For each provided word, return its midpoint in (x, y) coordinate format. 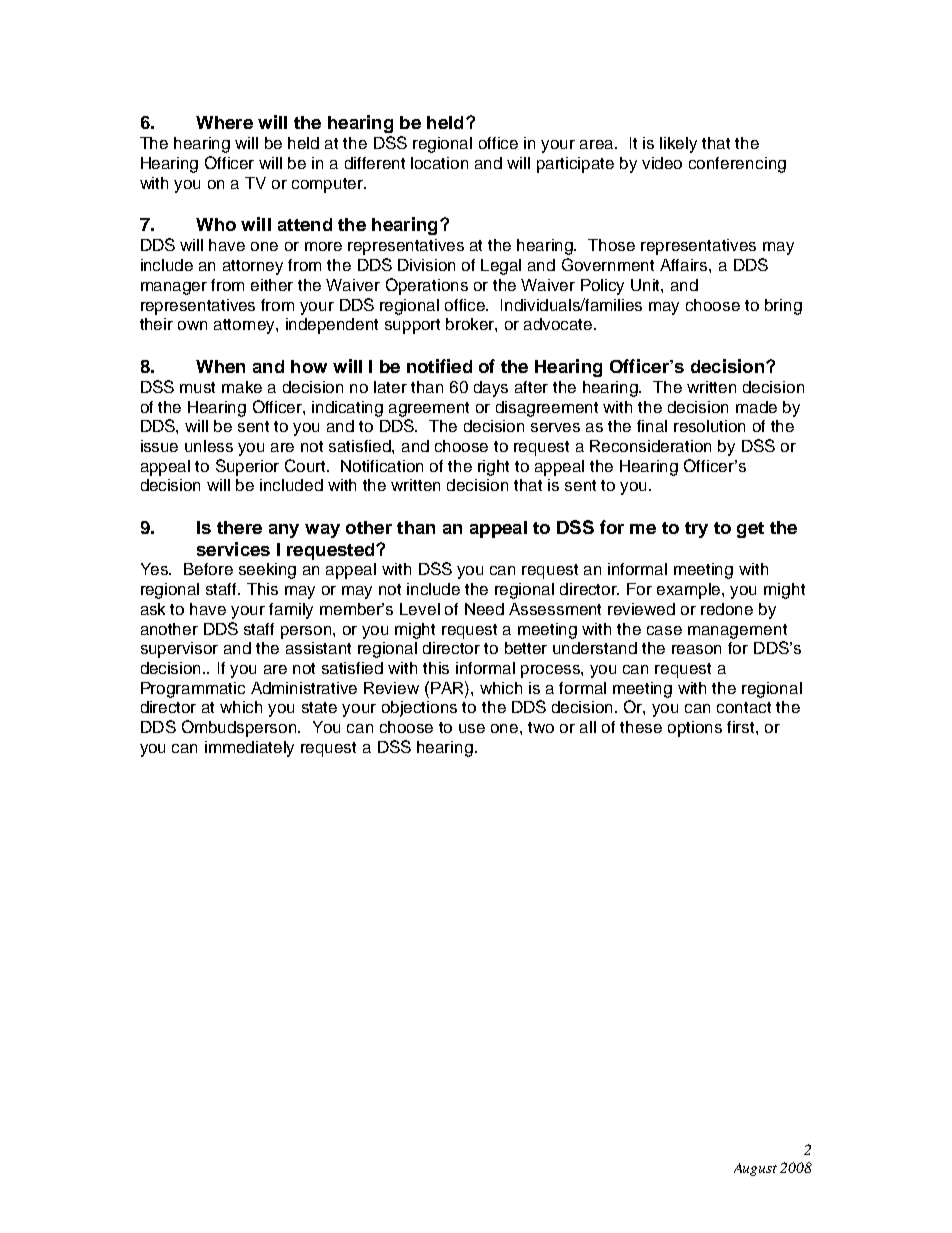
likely (678, 145)
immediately (249, 749)
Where (224, 122)
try (696, 530)
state (319, 707)
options (695, 729)
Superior (247, 467)
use (472, 728)
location (439, 163)
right (493, 468)
